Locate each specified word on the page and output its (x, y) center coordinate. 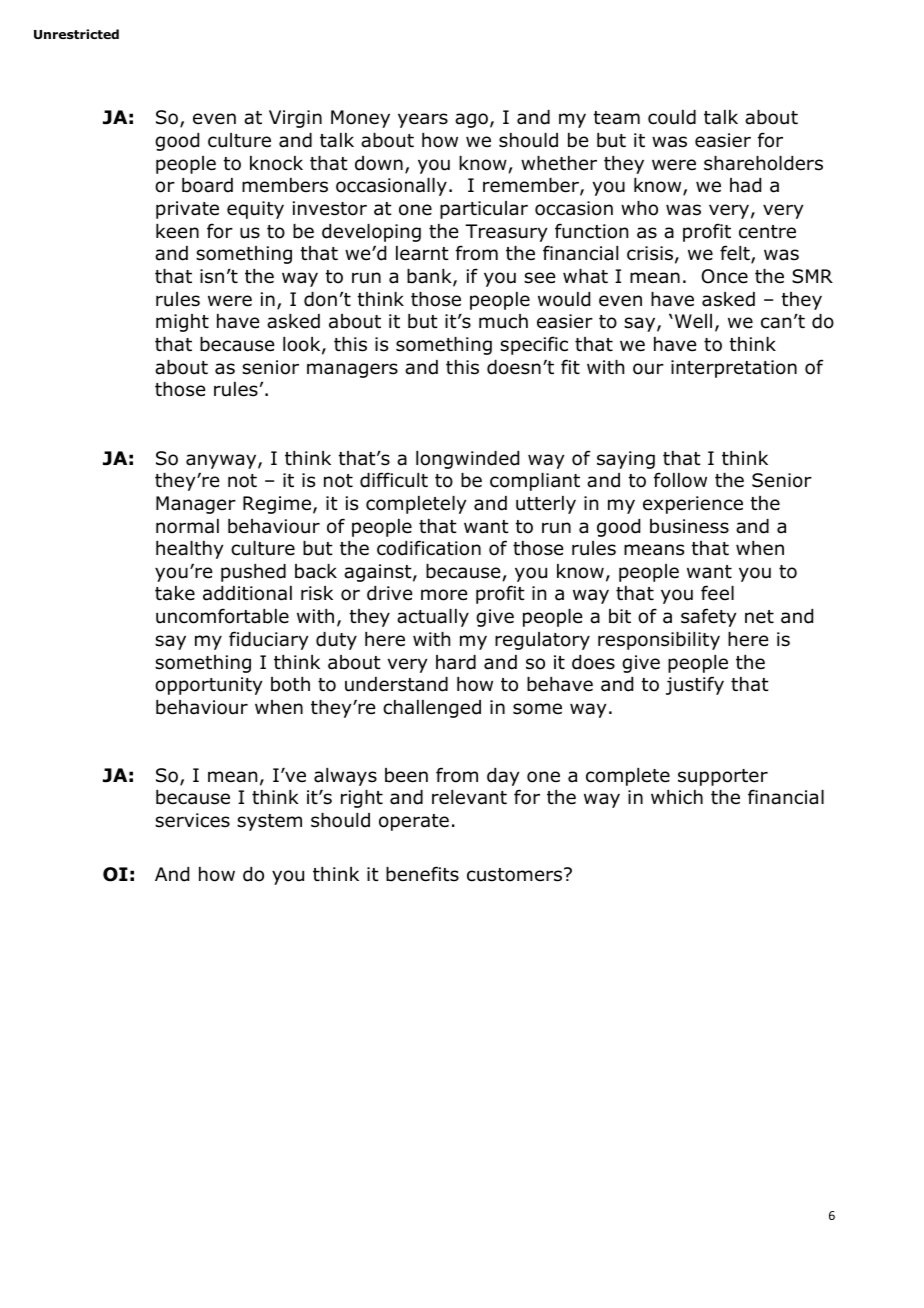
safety (708, 617)
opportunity (208, 686)
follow (680, 480)
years (423, 120)
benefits (422, 874)
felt (736, 254)
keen (177, 231)
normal (187, 526)
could (672, 117)
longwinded (467, 460)
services (192, 820)
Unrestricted (76, 34)
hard (456, 662)
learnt (422, 253)
